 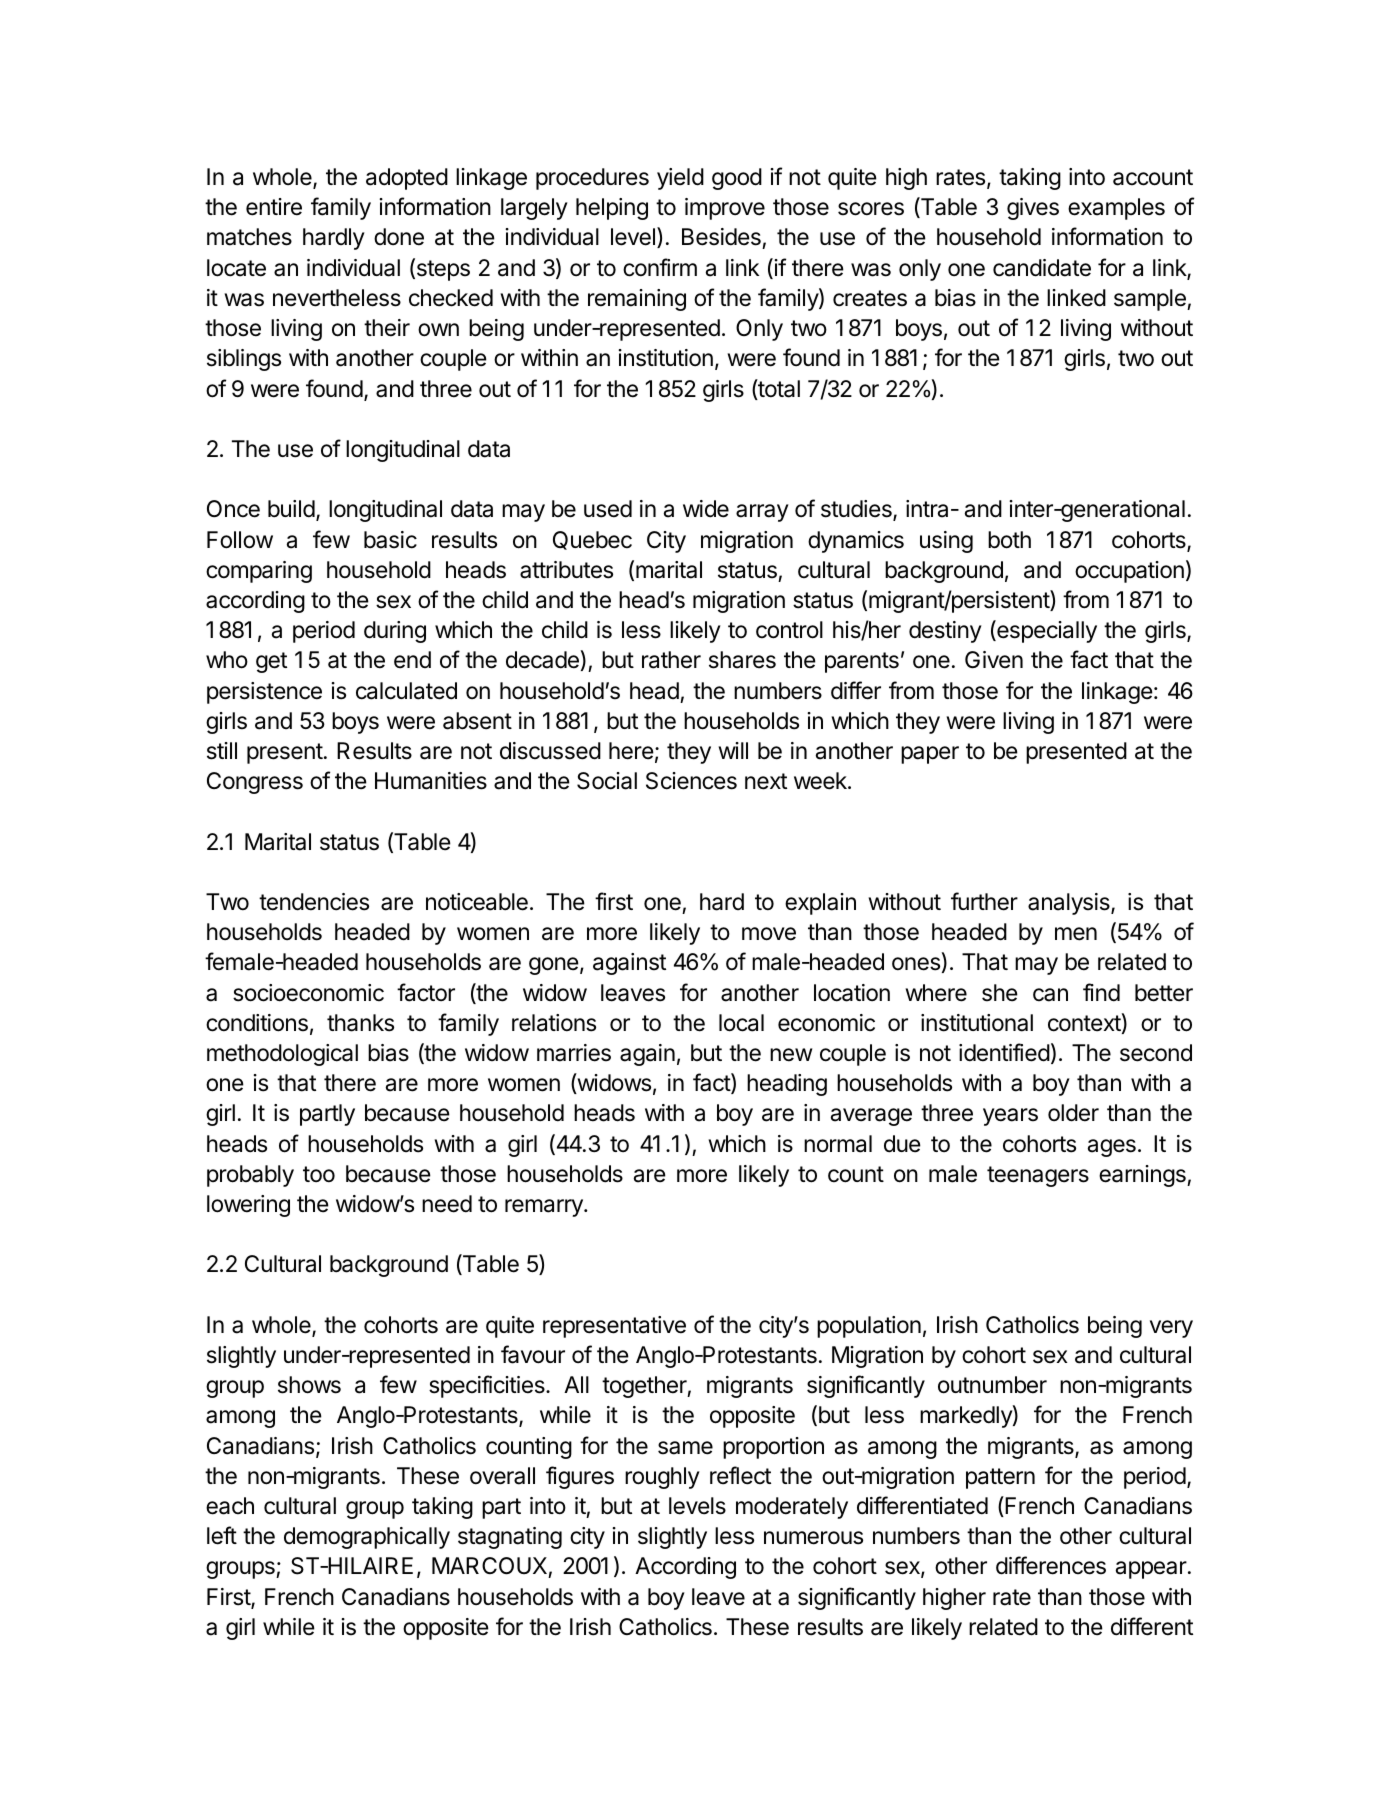 I want to click on entire, so click(x=274, y=207).
